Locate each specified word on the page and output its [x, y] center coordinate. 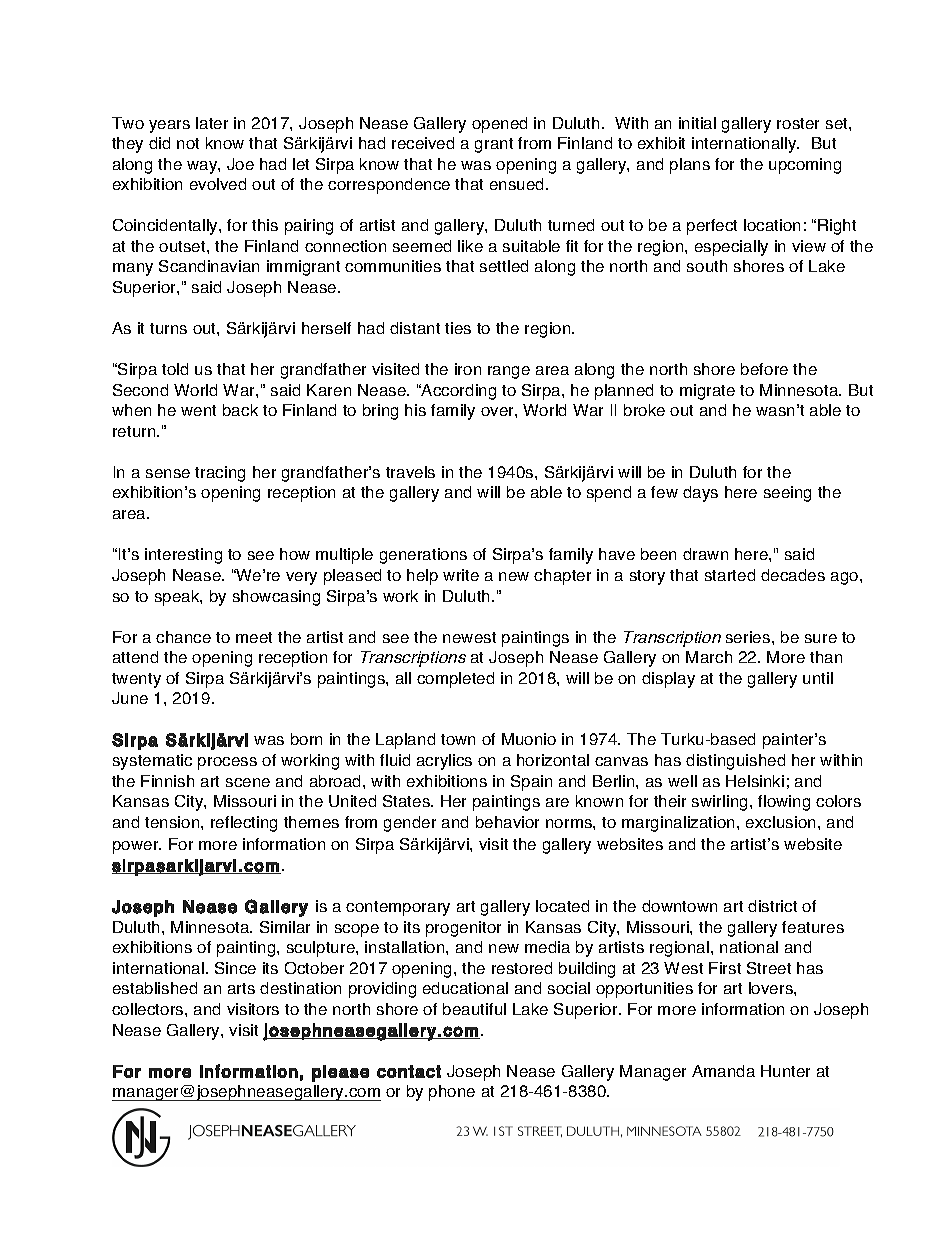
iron [468, 369]
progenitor [463, 929]
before [764, 369]
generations [423, 556]
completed [455, 680]
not [188, 143]
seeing [787, 494]
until [818, 678]
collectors [149, 1009]
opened [499, 125]
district [772, 906]
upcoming [805, 166]
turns [168, 328]
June [130, 698]
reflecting [244, 824]
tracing [220, 474]
